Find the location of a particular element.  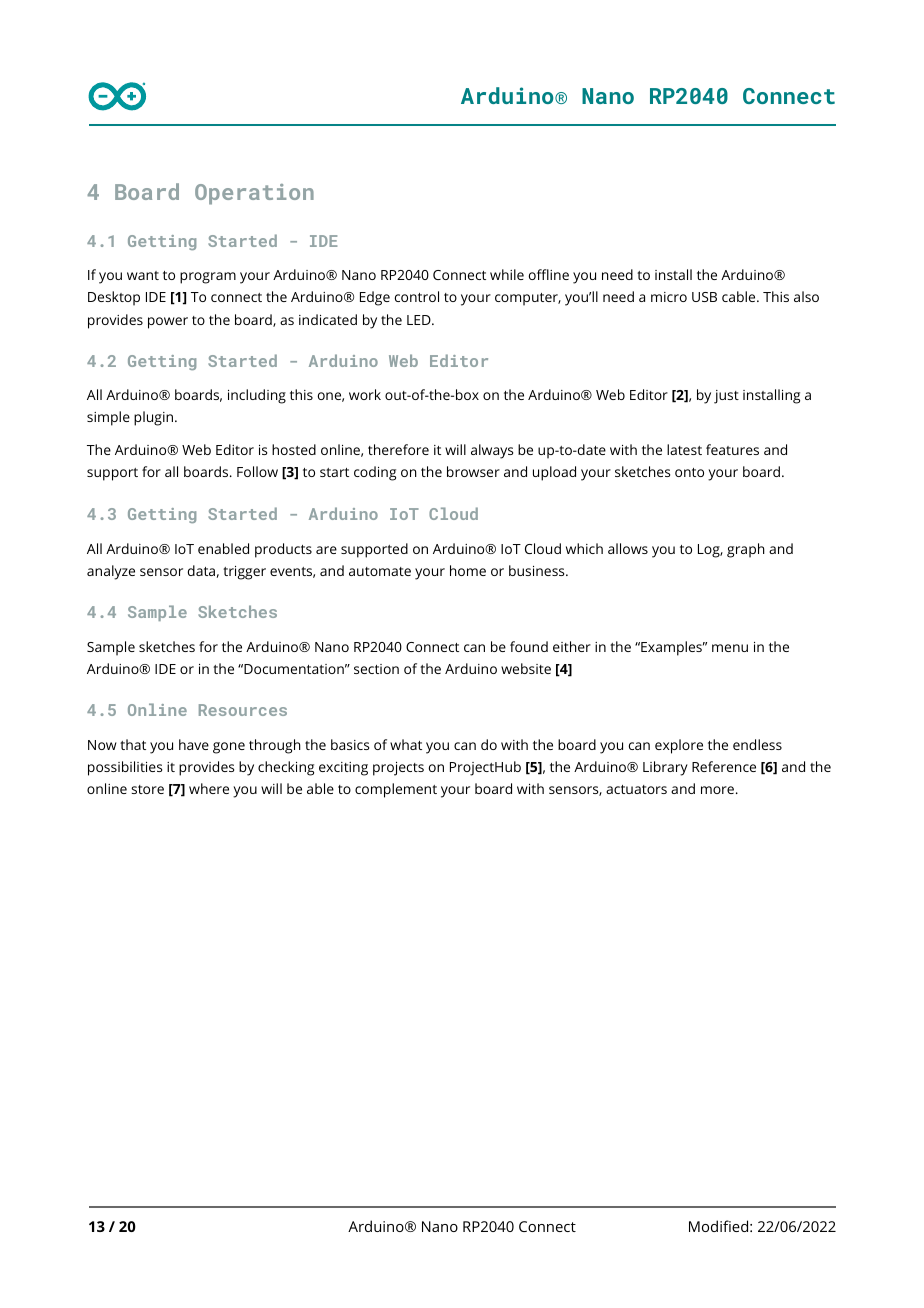

projects is located at coordinates (398, 769).
